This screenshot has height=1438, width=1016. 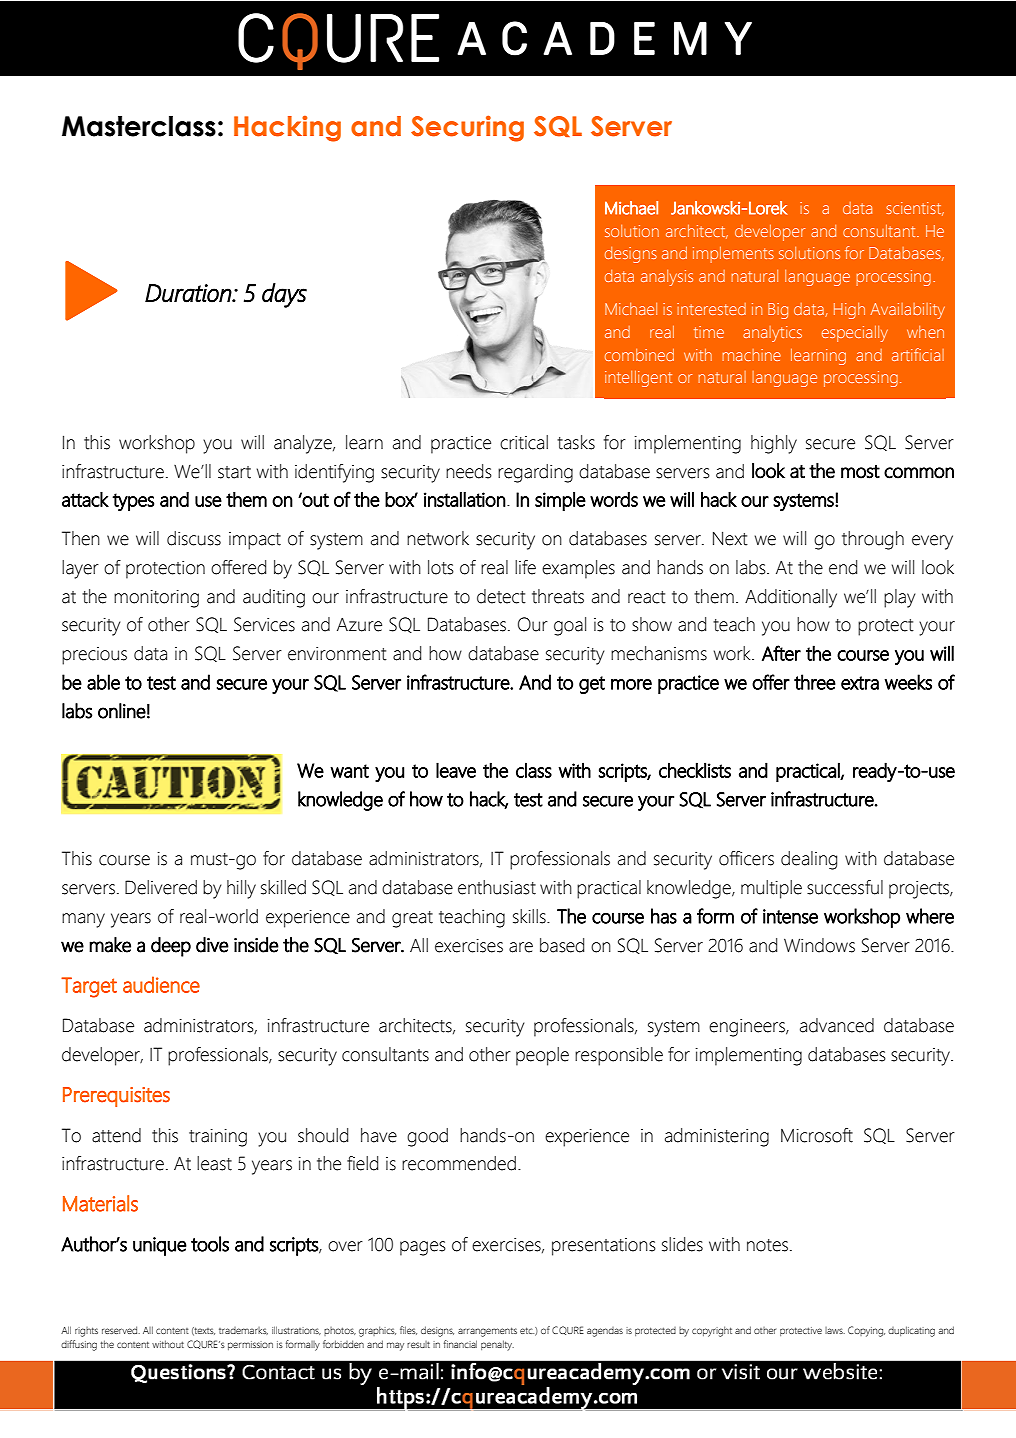 I want to click on advanced, so click(x=837, y=1025).
